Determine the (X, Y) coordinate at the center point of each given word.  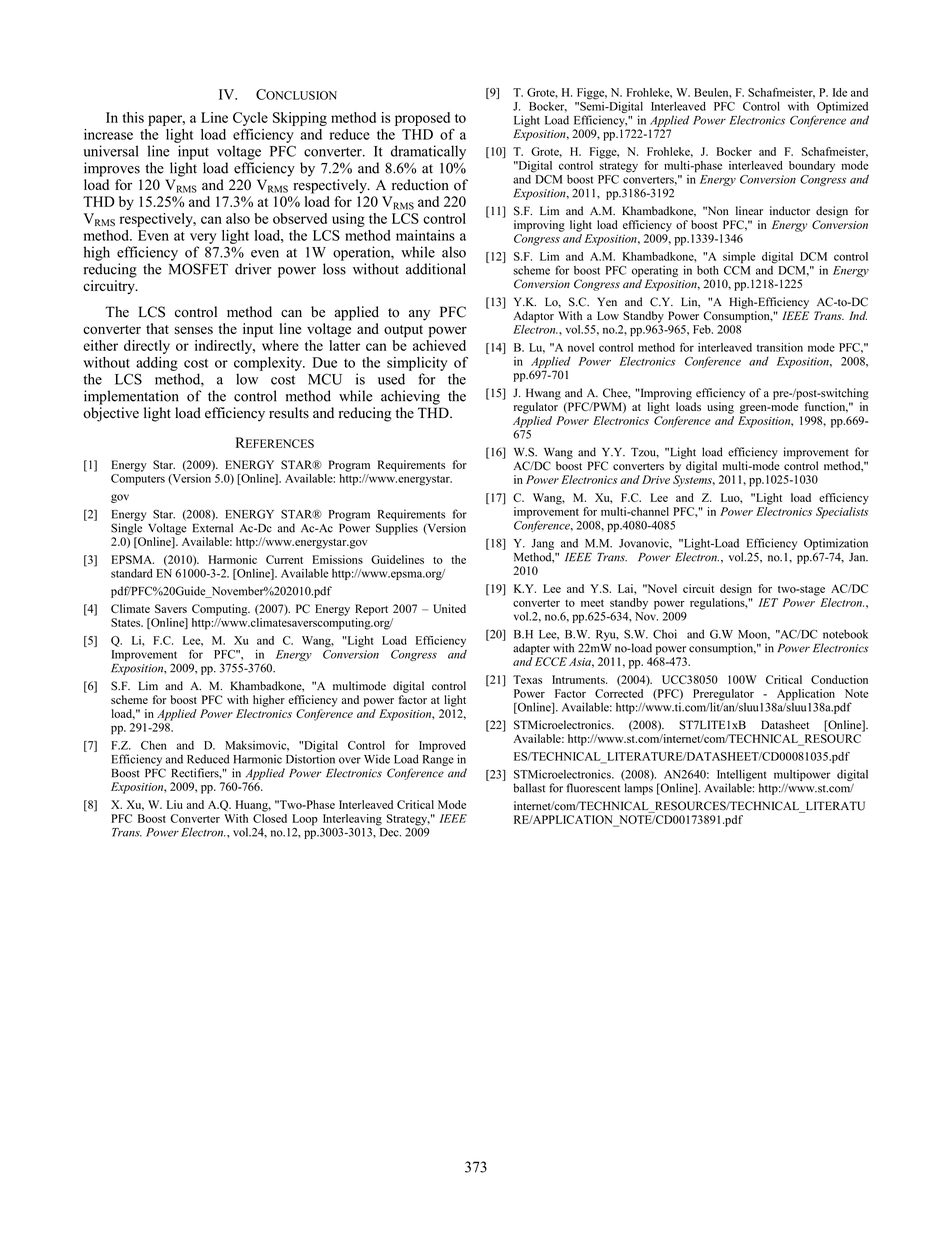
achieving (410, 397)
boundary (812, 166)
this (133, 117)
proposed (422, 119)
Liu (175, 804)
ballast (529, 788)
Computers (138, 480)
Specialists (842, 513)
